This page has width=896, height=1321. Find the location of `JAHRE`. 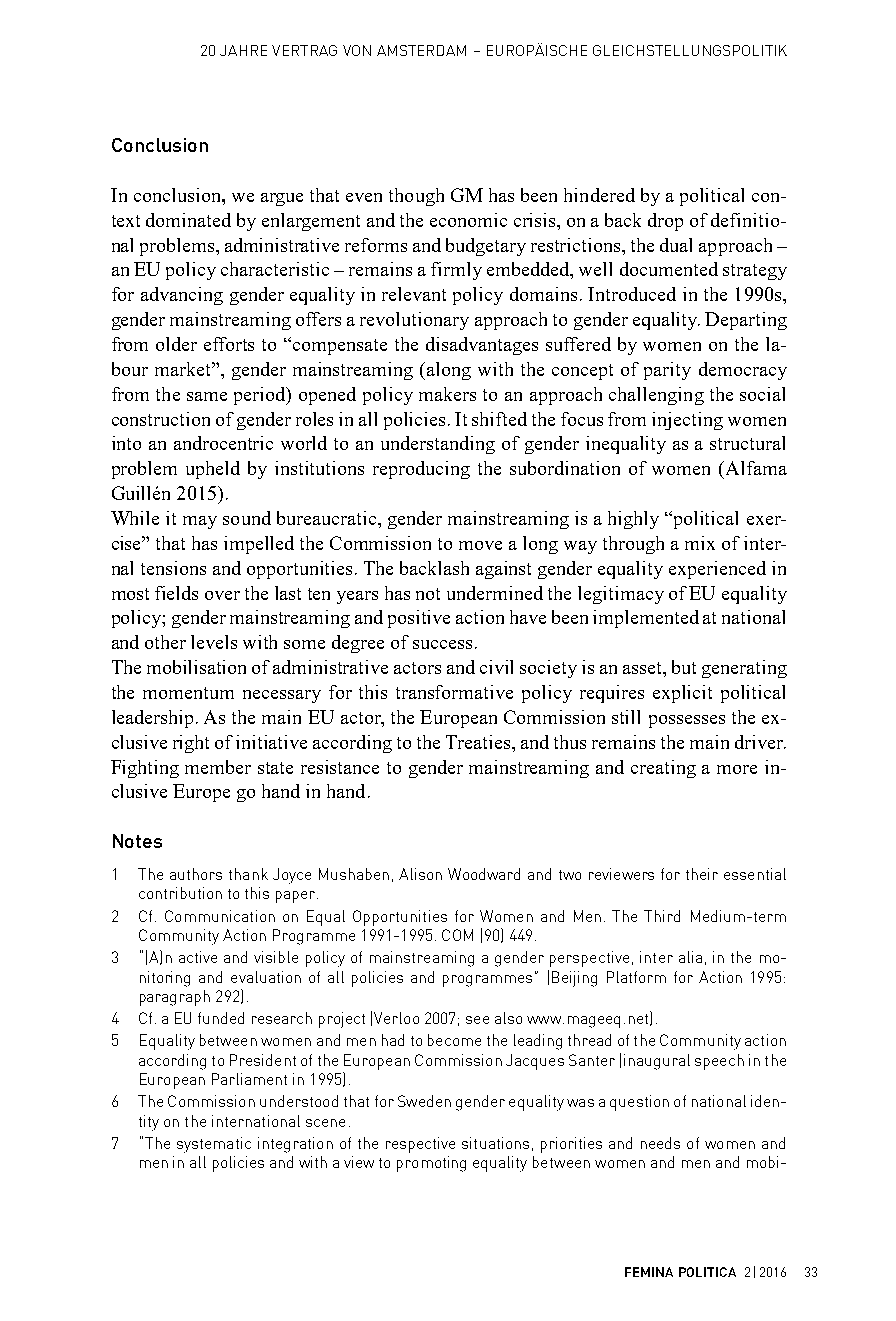

JAHRE is located at coordinates (243, 50).
